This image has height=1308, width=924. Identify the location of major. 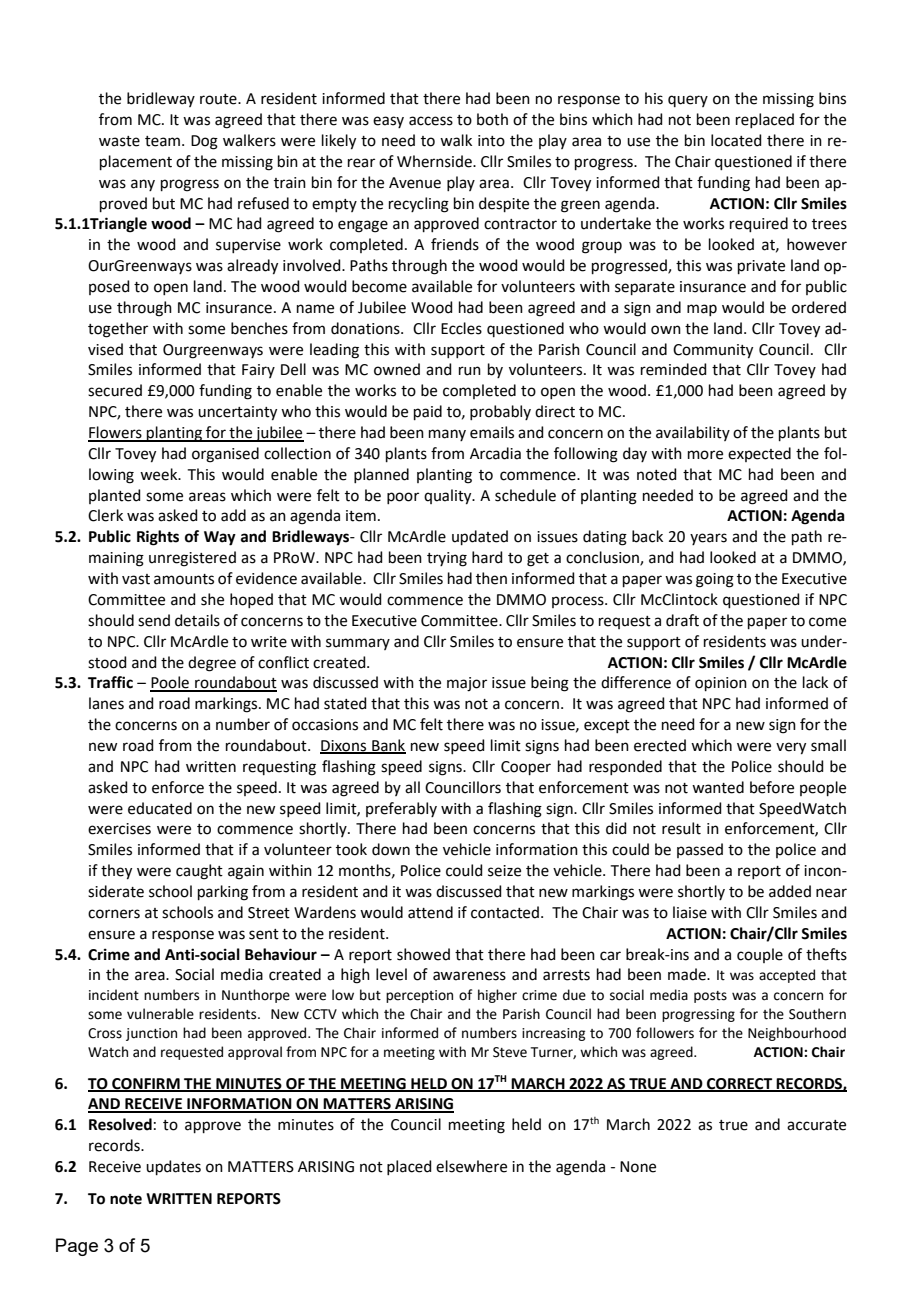
(467, 684).
